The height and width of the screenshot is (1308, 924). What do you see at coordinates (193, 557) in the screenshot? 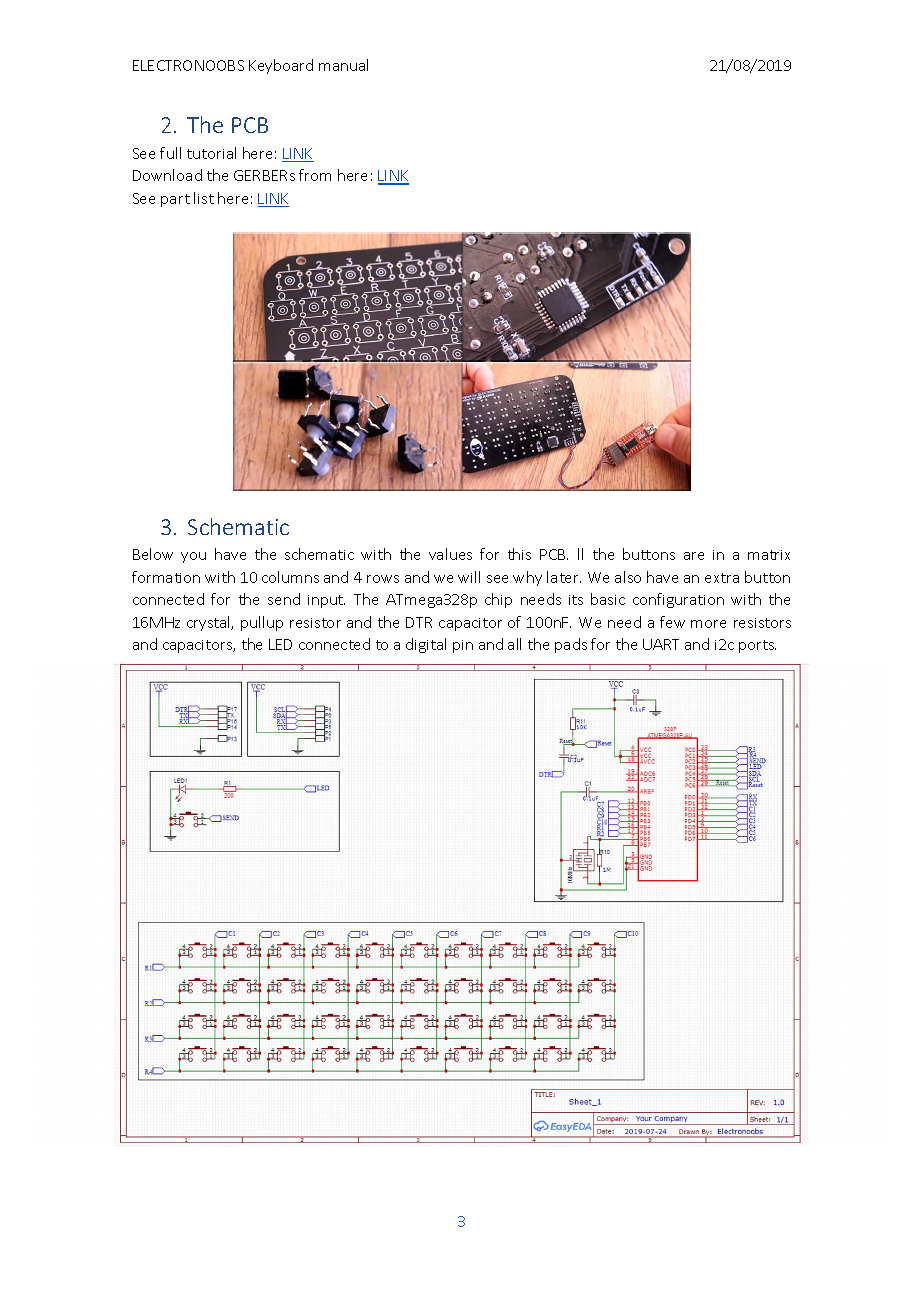
I see `you` at bounding box center [193, 557].
